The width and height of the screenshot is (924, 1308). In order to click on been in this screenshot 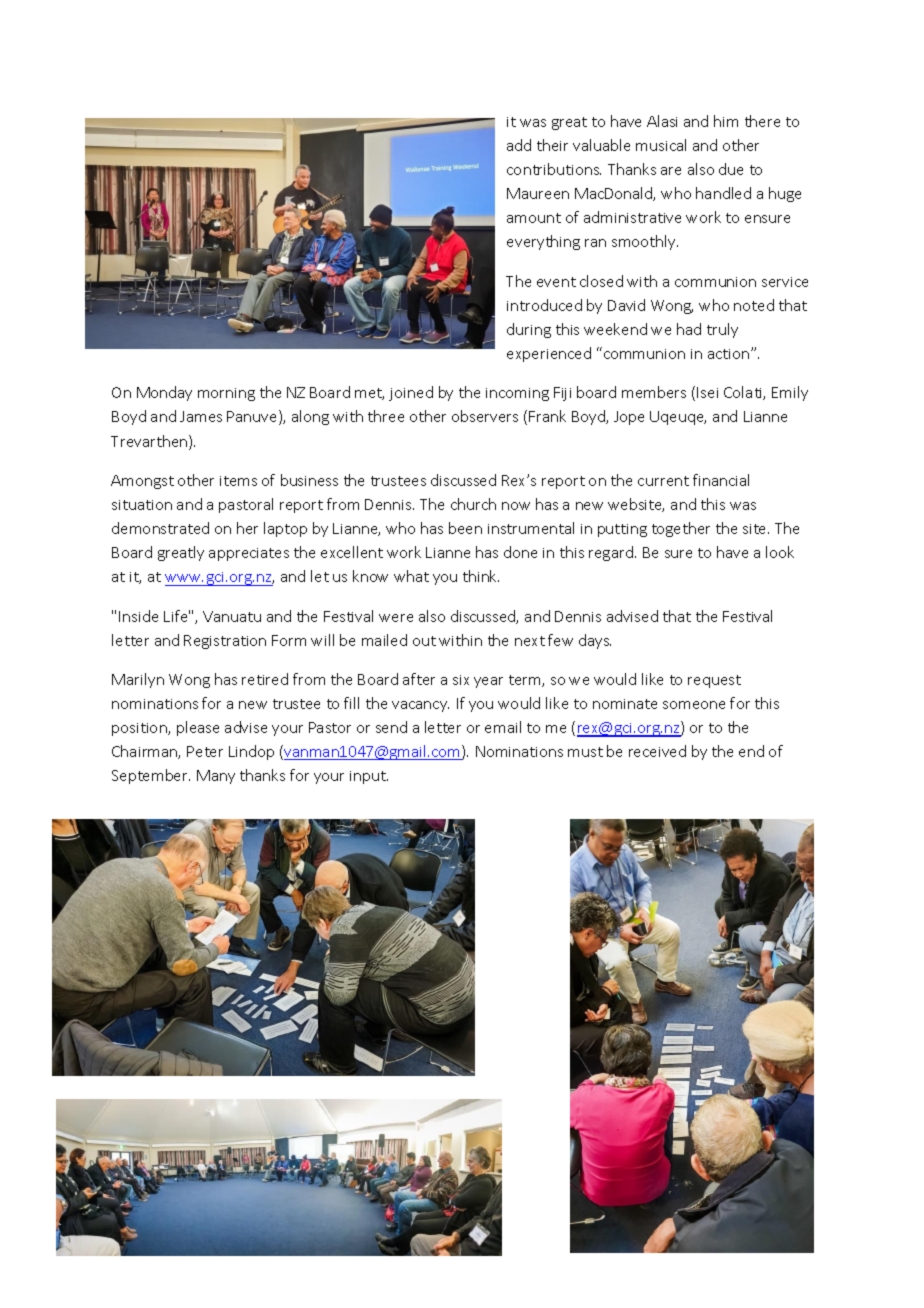, I will do `click(465, 528)`.
